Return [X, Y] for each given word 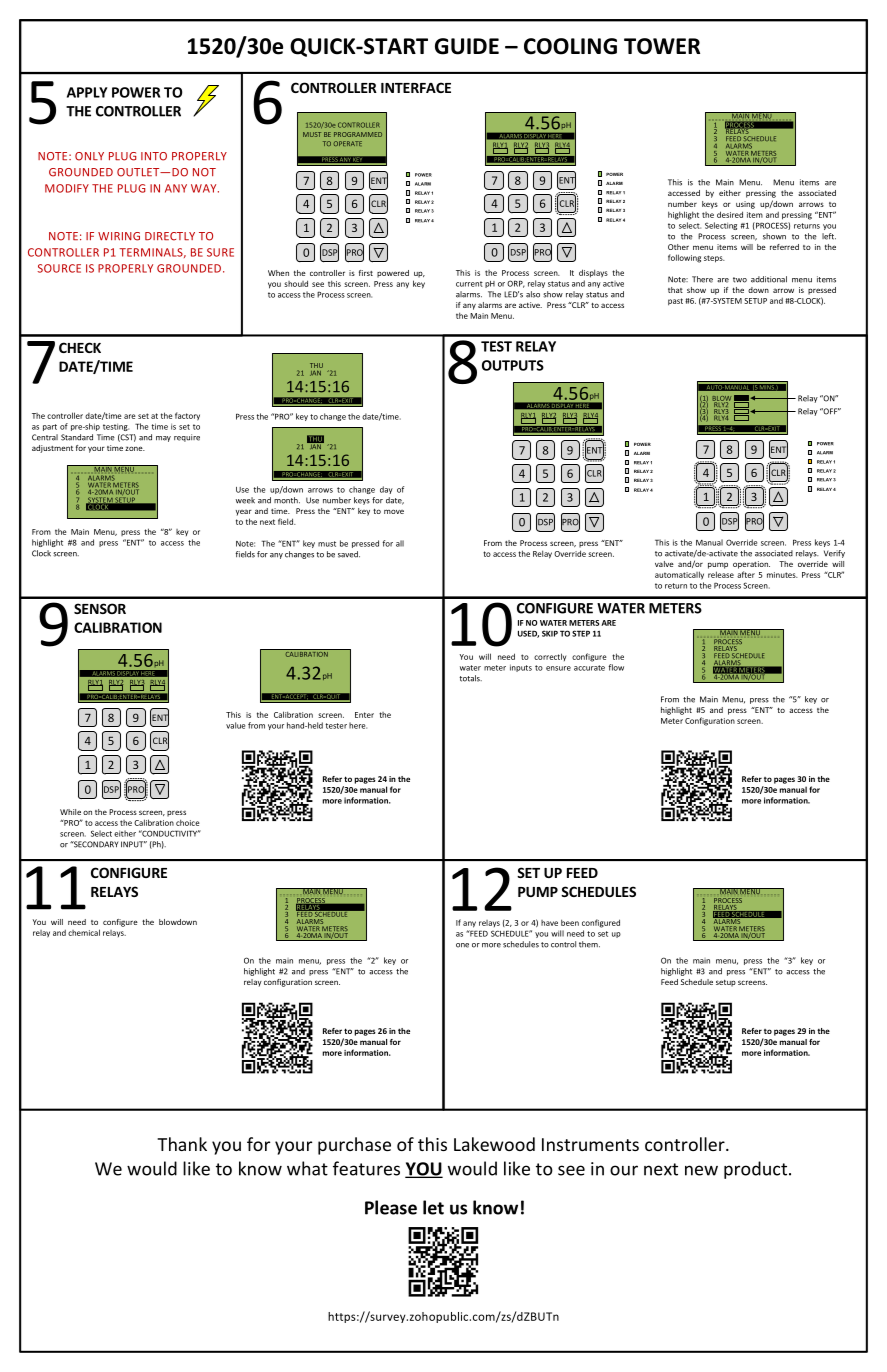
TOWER [662, 46]
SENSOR [100, 608]
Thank [182, 1144]
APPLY [87, 92]
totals [470, 678]
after [746, 574]
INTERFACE [416, 87]
